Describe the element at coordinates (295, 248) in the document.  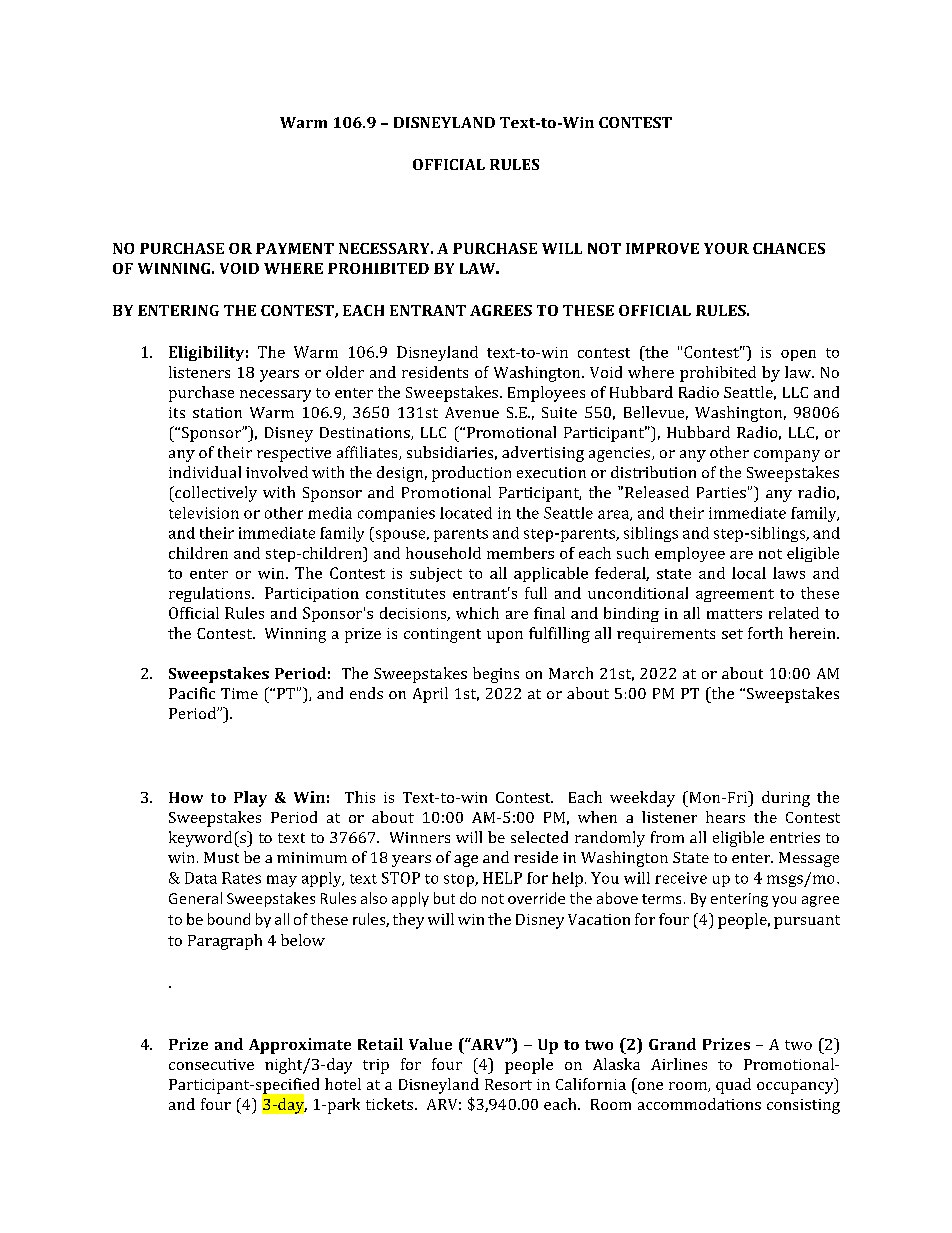
I see `PAYMENT` at that location.
